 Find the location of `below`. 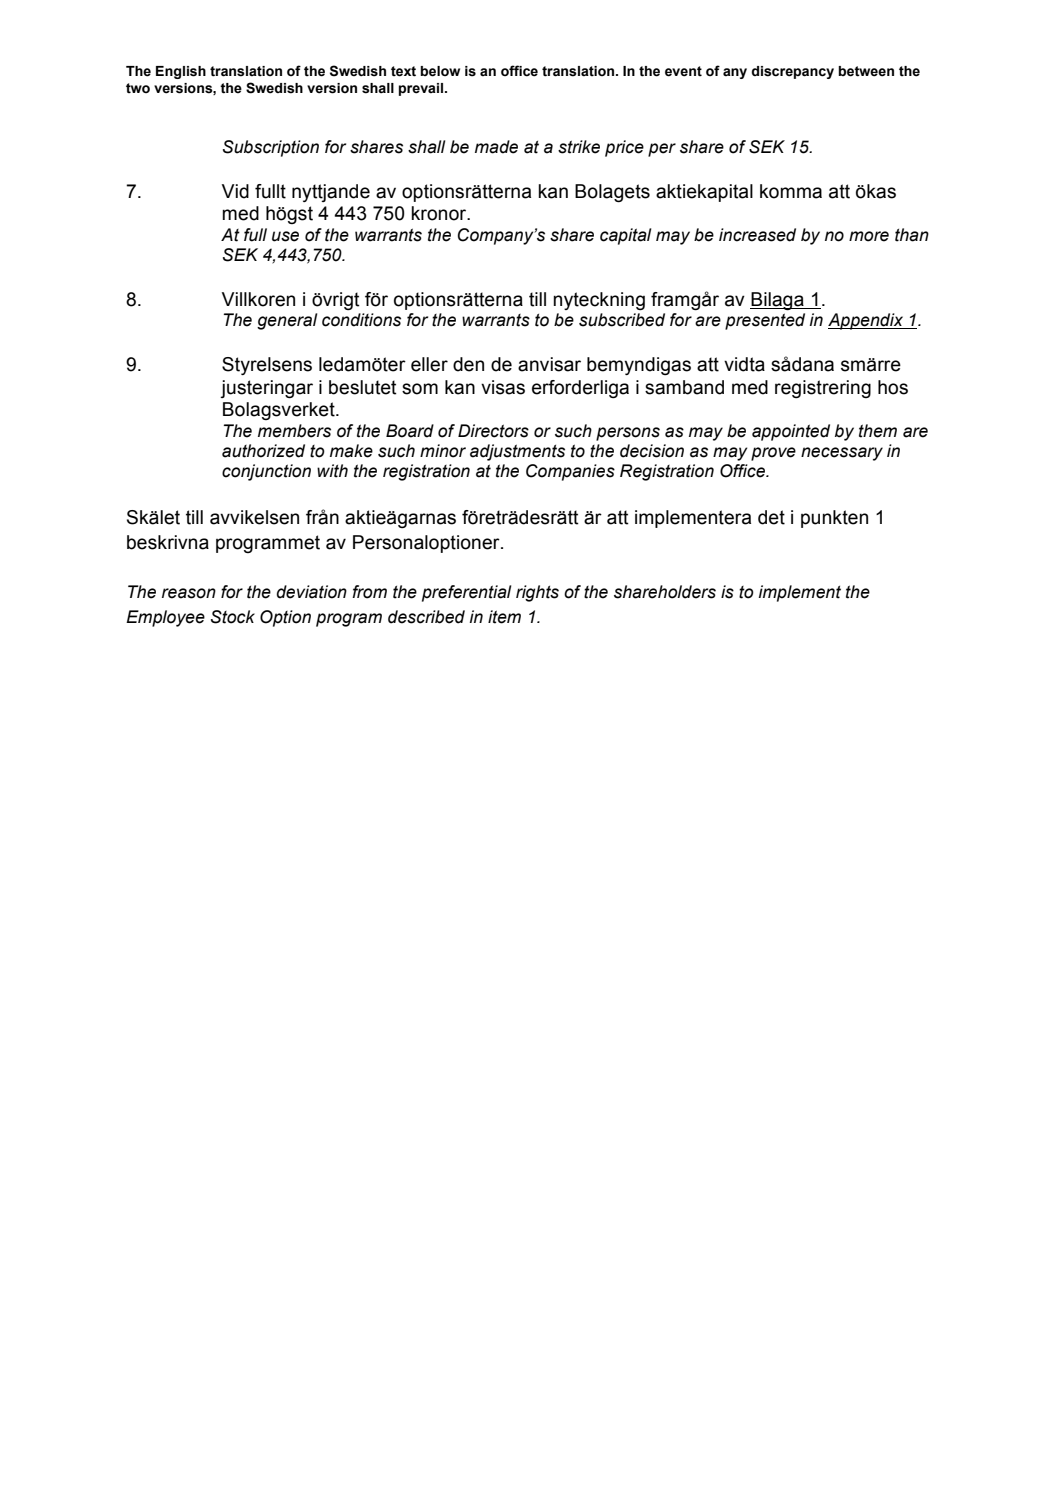

below is located at coordinates (440, 71).
